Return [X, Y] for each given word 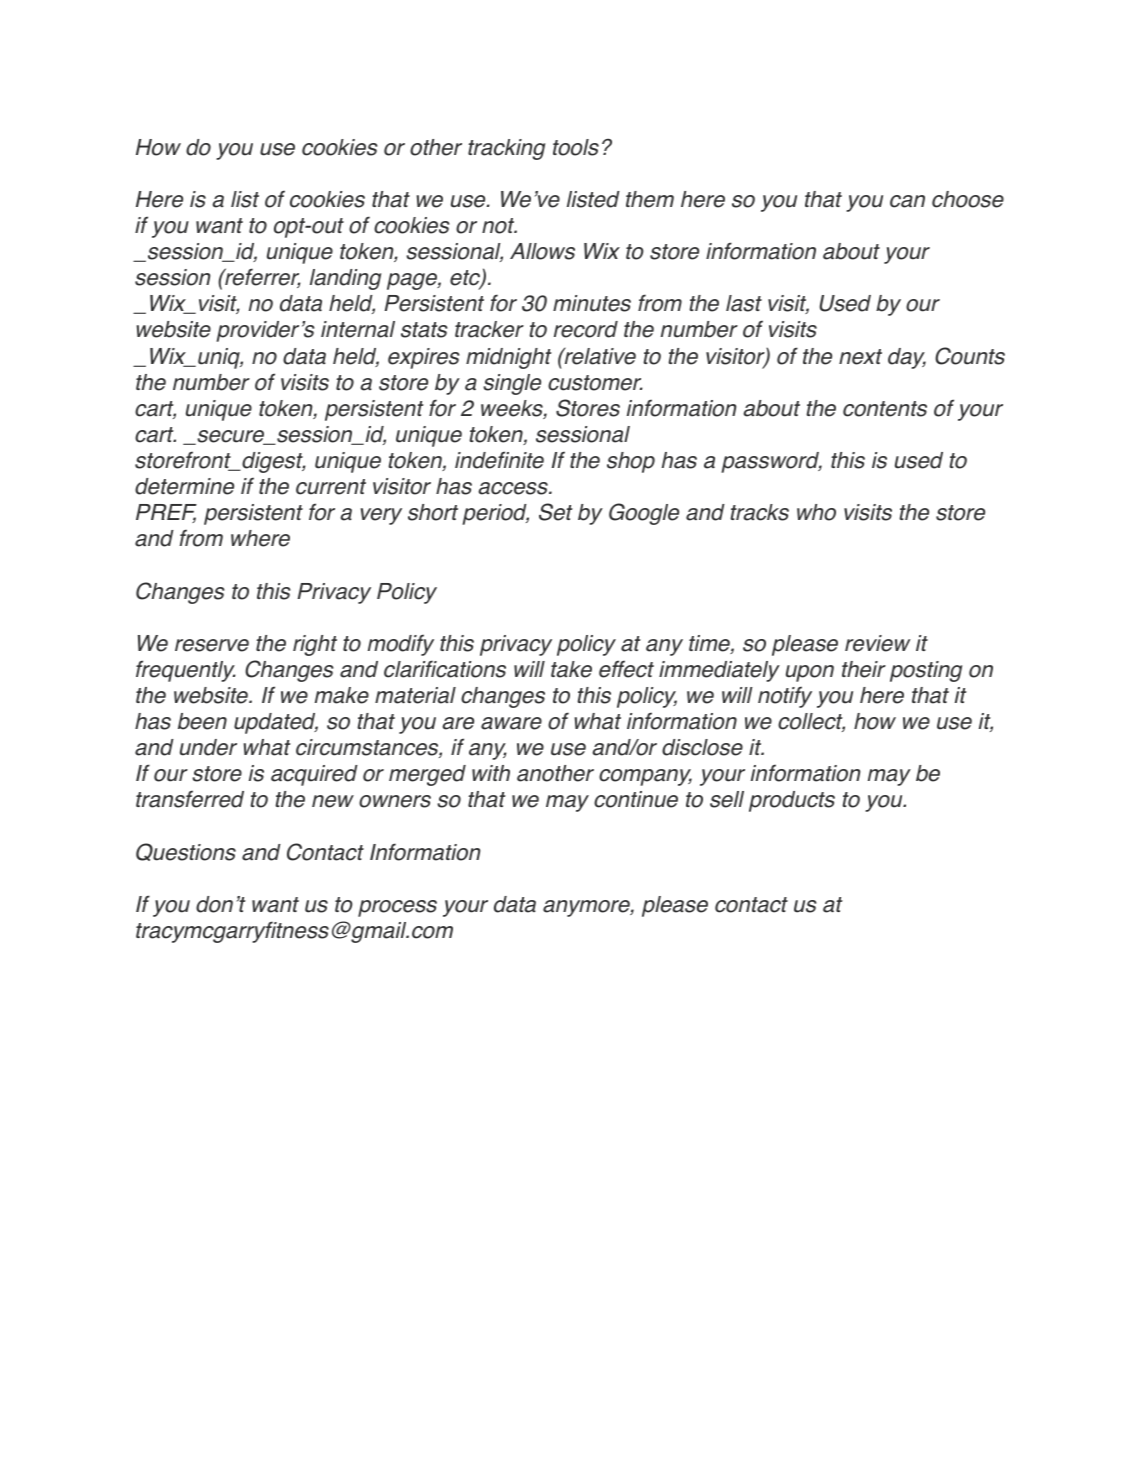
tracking [506, 149]
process [397, 908]
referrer [262, 278]
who [816, 512]
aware [511, 723]
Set [556, 512]
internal [358, 329]
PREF [166, 513]
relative [599, 356]
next [860, 357]
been [202, 721]
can [907, 201]
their [864, 669]
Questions [186, 852]
